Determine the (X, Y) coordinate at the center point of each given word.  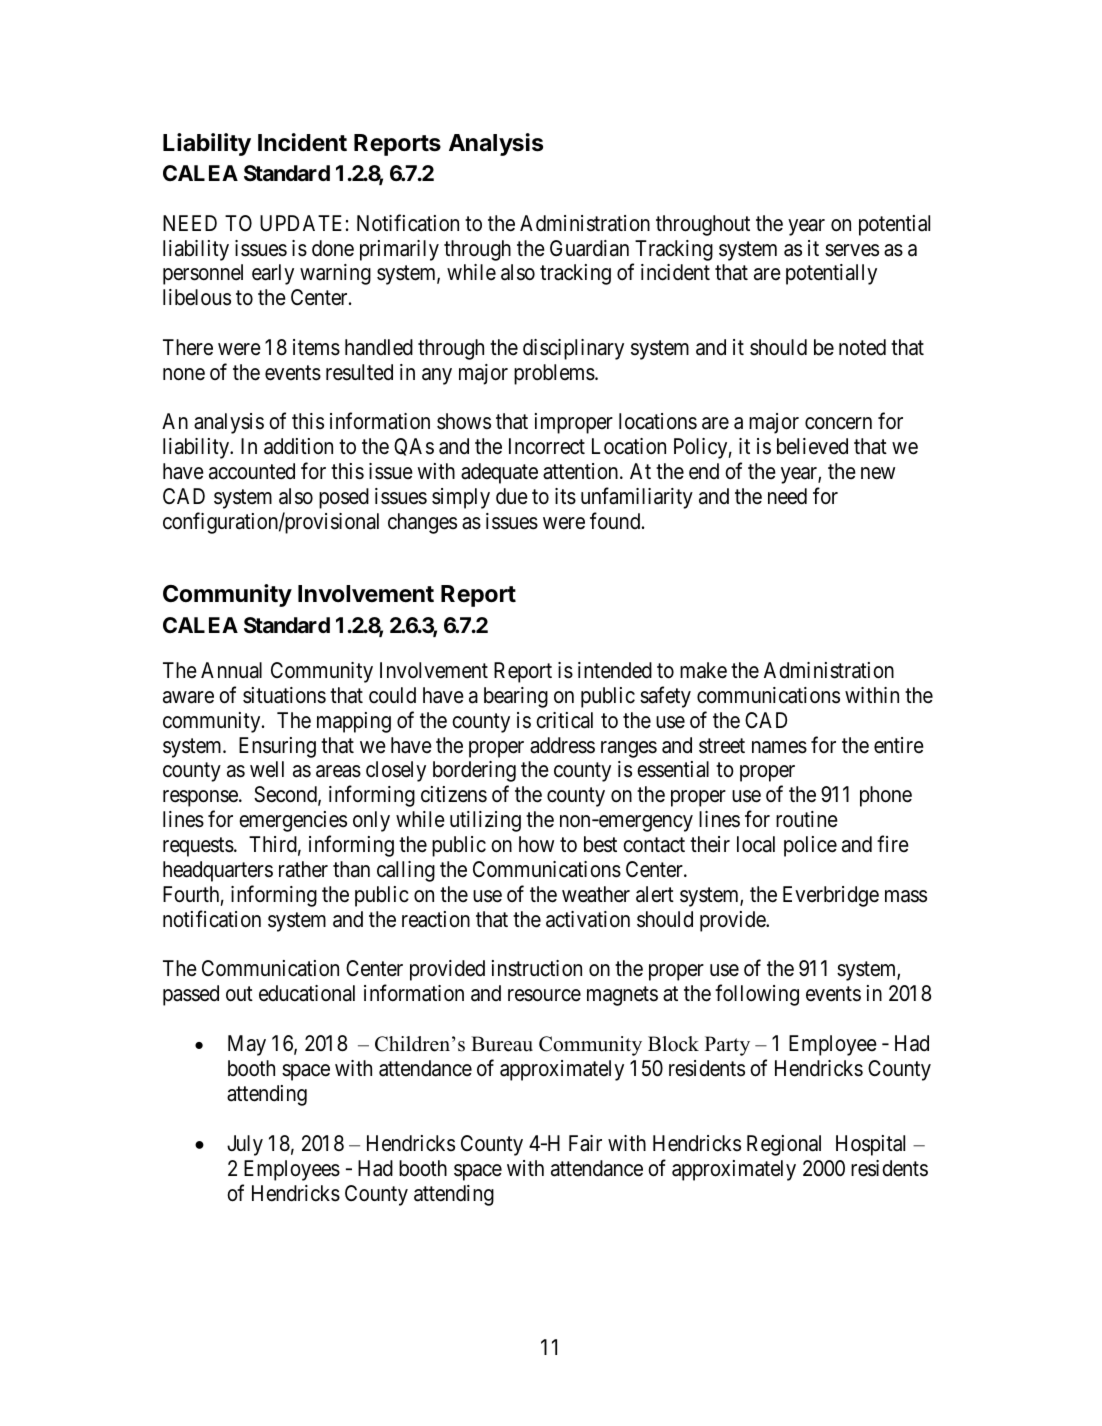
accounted (252, 471)
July (245, 1145)
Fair (585, 1143)
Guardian (589, 248)
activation (588, 919)
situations (284, 695)
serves (852, 250)
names (779, 747)
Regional (784, 1145)
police (810, 846)
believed (812, 446)
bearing (516, 697)
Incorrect (547, 446)
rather (303, 869)
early (273, 274)
